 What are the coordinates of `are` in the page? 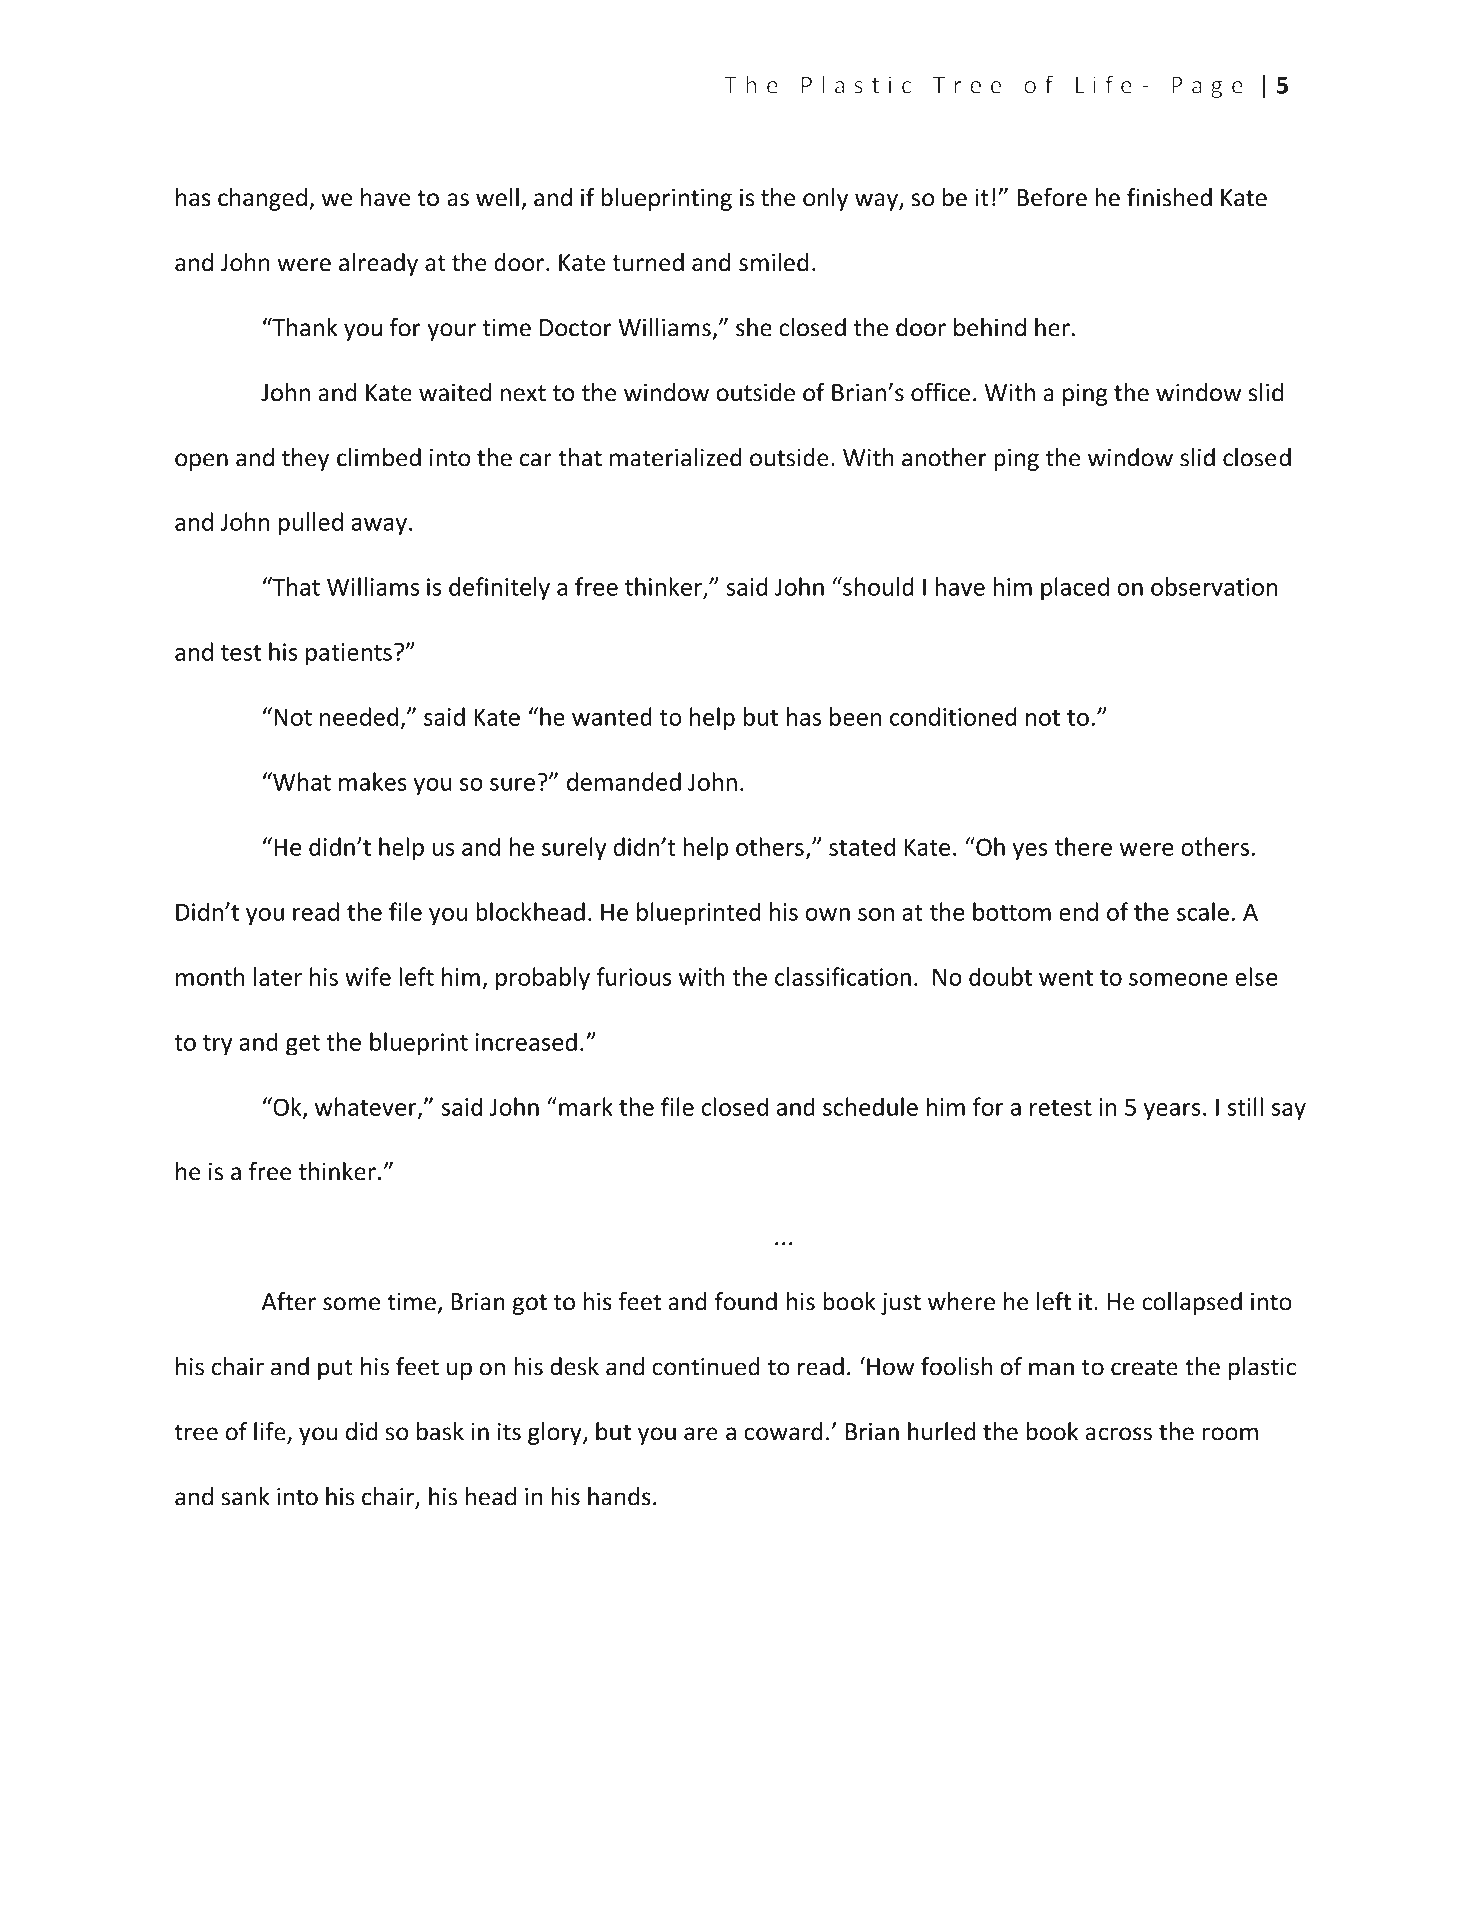 It's located at (701, 1434).
